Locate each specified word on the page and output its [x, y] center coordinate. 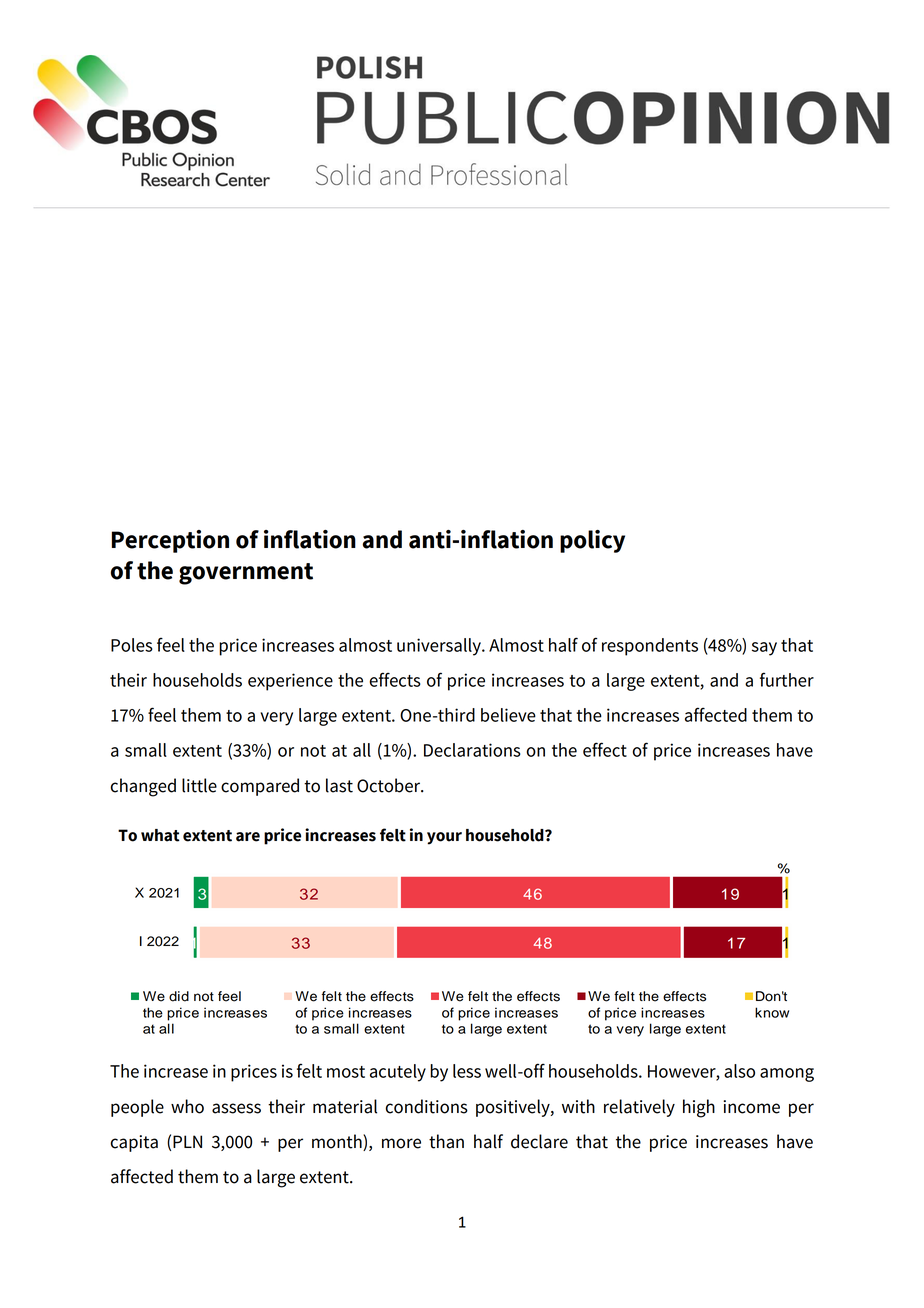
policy [592, 541]
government [246, 574]
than [446, 1141]
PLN [187, 1141]
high [699, 1108]
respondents [650, 647]
